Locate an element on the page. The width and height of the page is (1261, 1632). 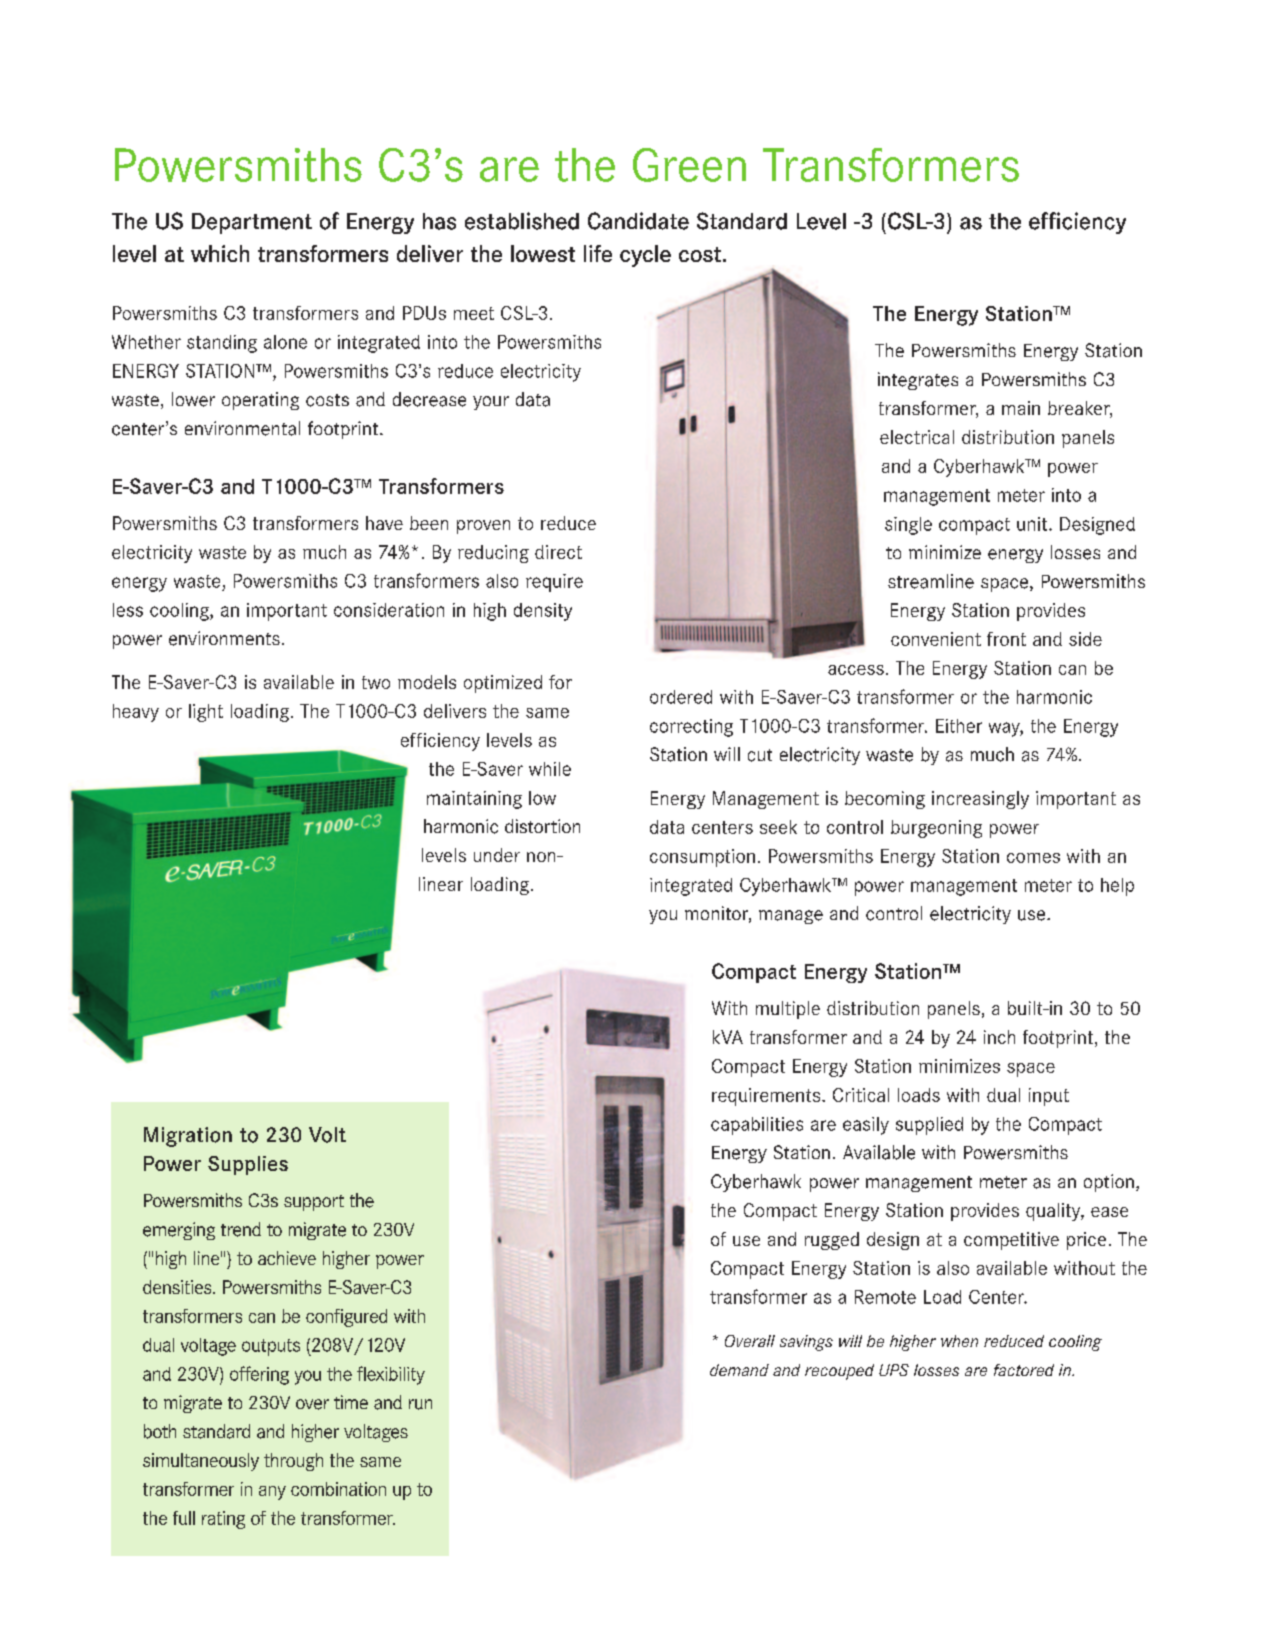
Candidate is located at coordinates (638, 221).
